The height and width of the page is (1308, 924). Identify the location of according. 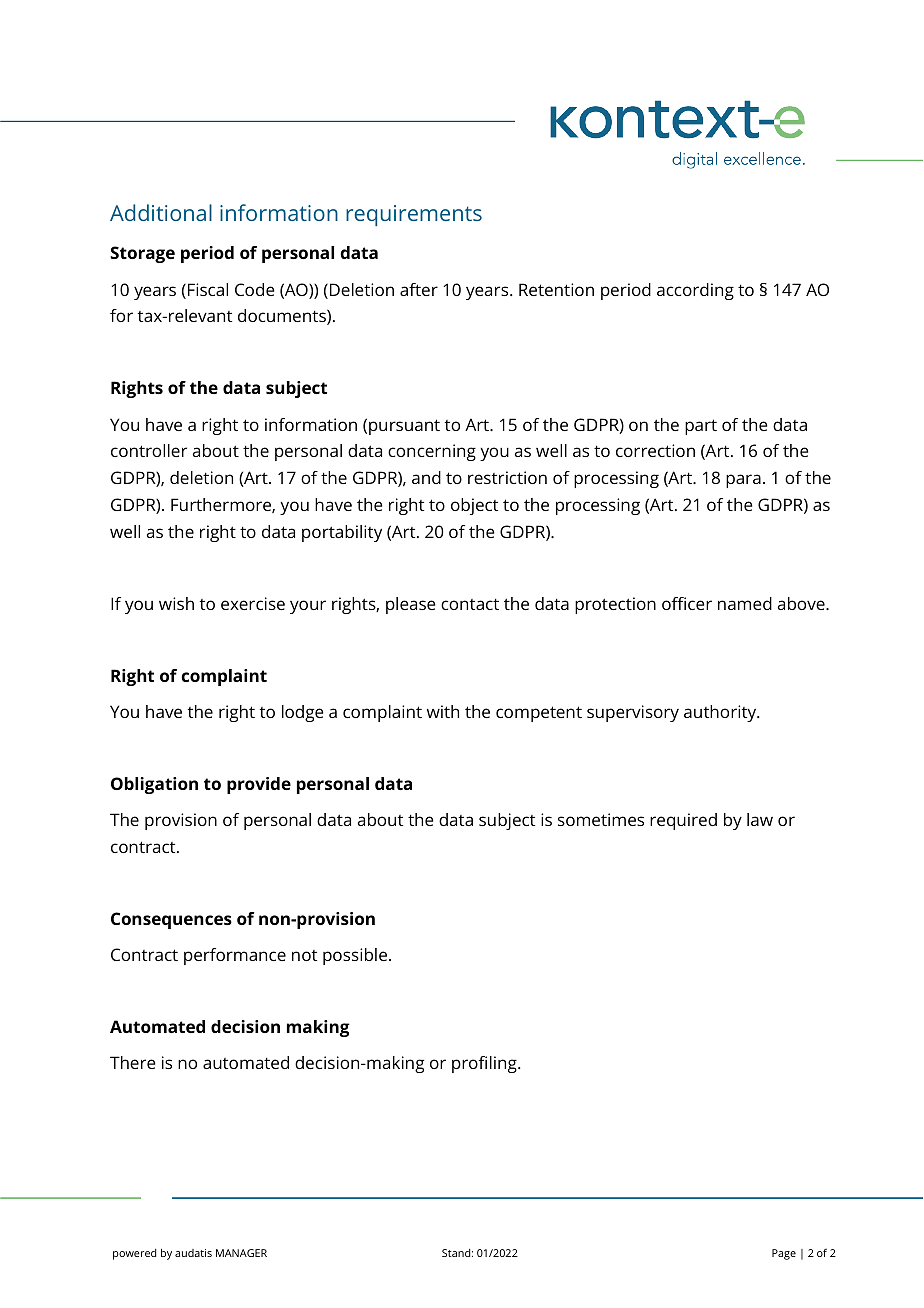
(695, 291).
